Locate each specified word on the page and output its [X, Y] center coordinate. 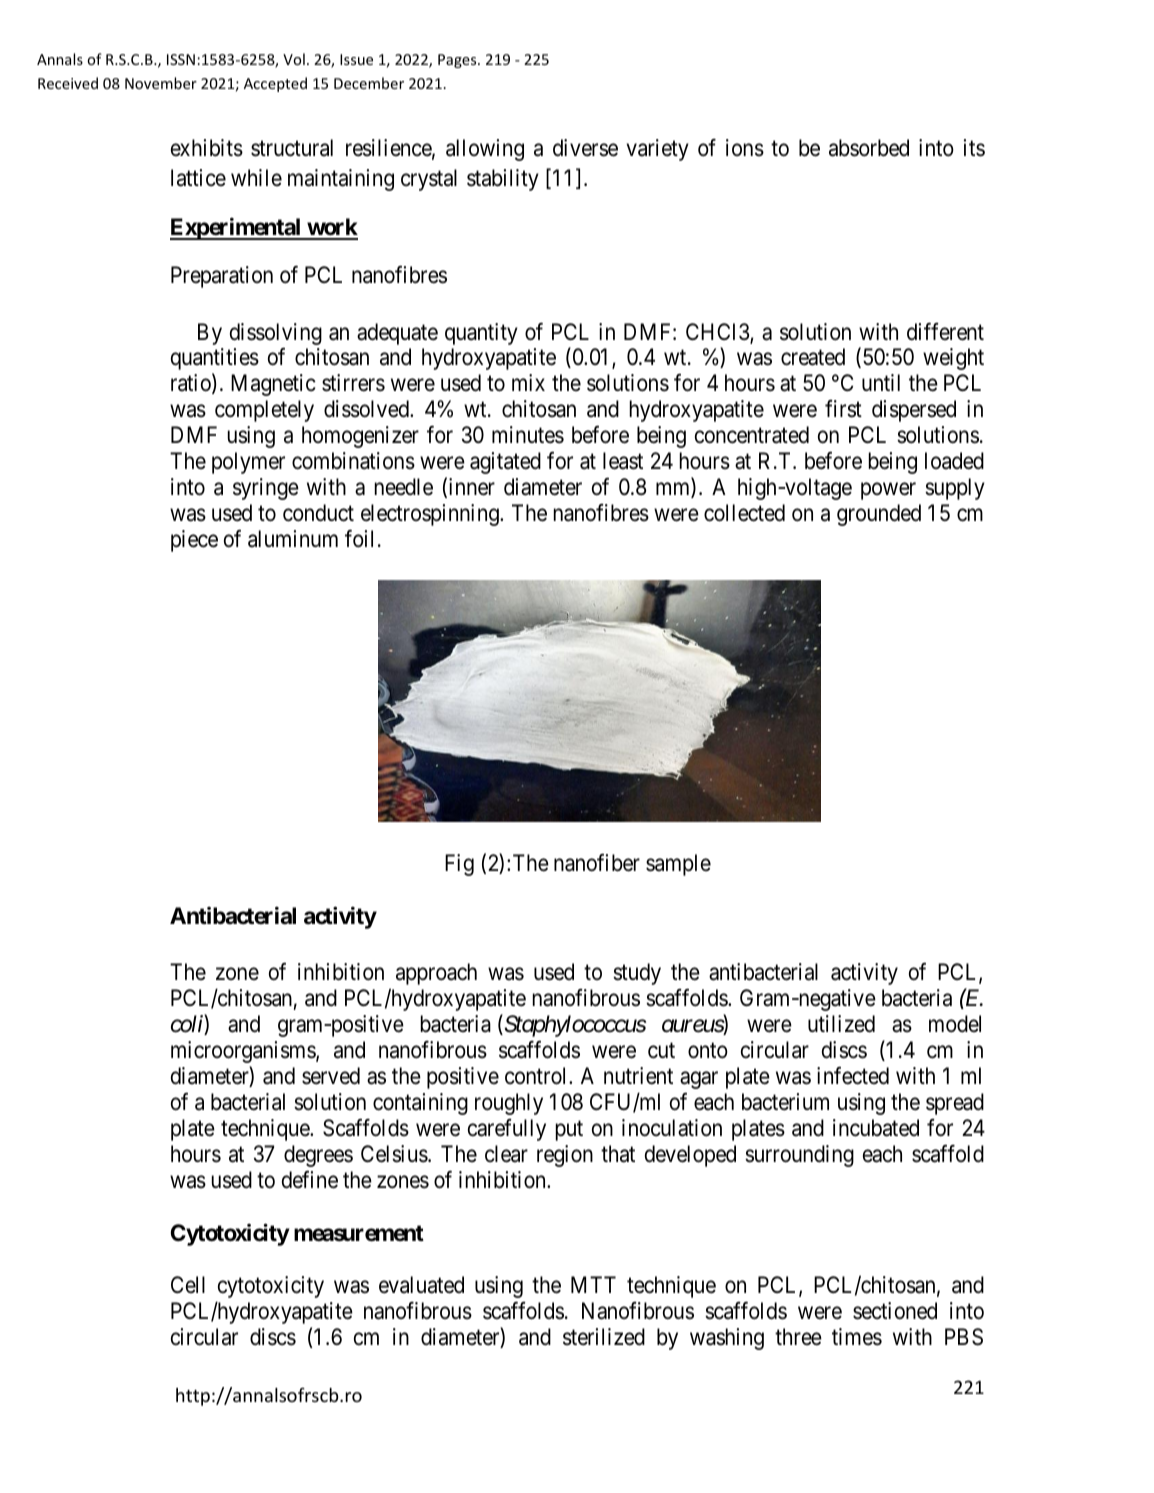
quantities [215, 359]
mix [528, 382]
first [843, 409]
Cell [188, 1284]
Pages [458, 61]
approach [436, 974]
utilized [841, 1024]
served [331, 1076]
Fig [459, 865]
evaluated [421, 1285]
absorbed [869, 148]
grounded [879, 515]
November [161, 83]
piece [194, 541]
